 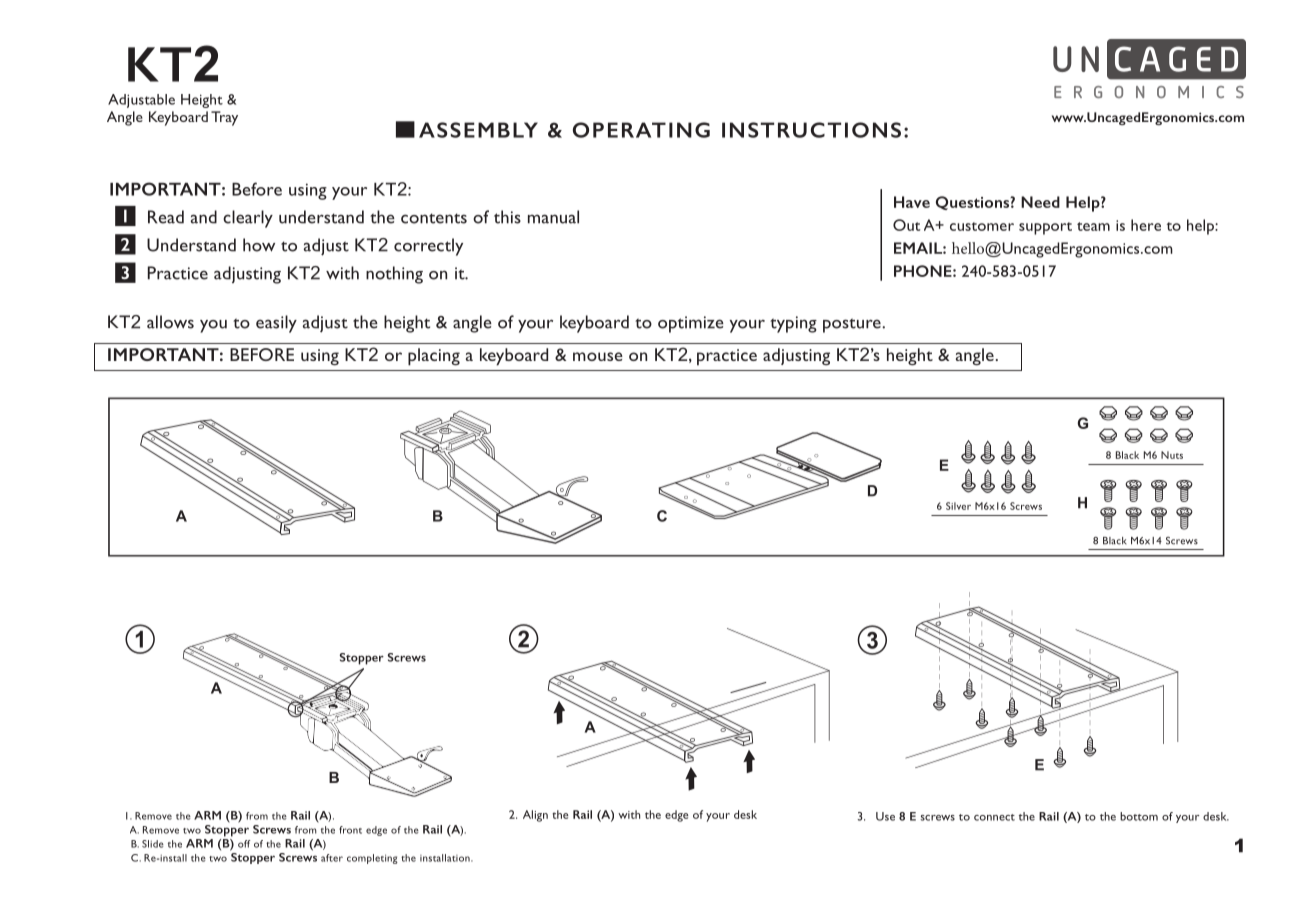 What do you see at coordinates (244, 844) in the page?
I see `off` at bounding box center [244, 844].
